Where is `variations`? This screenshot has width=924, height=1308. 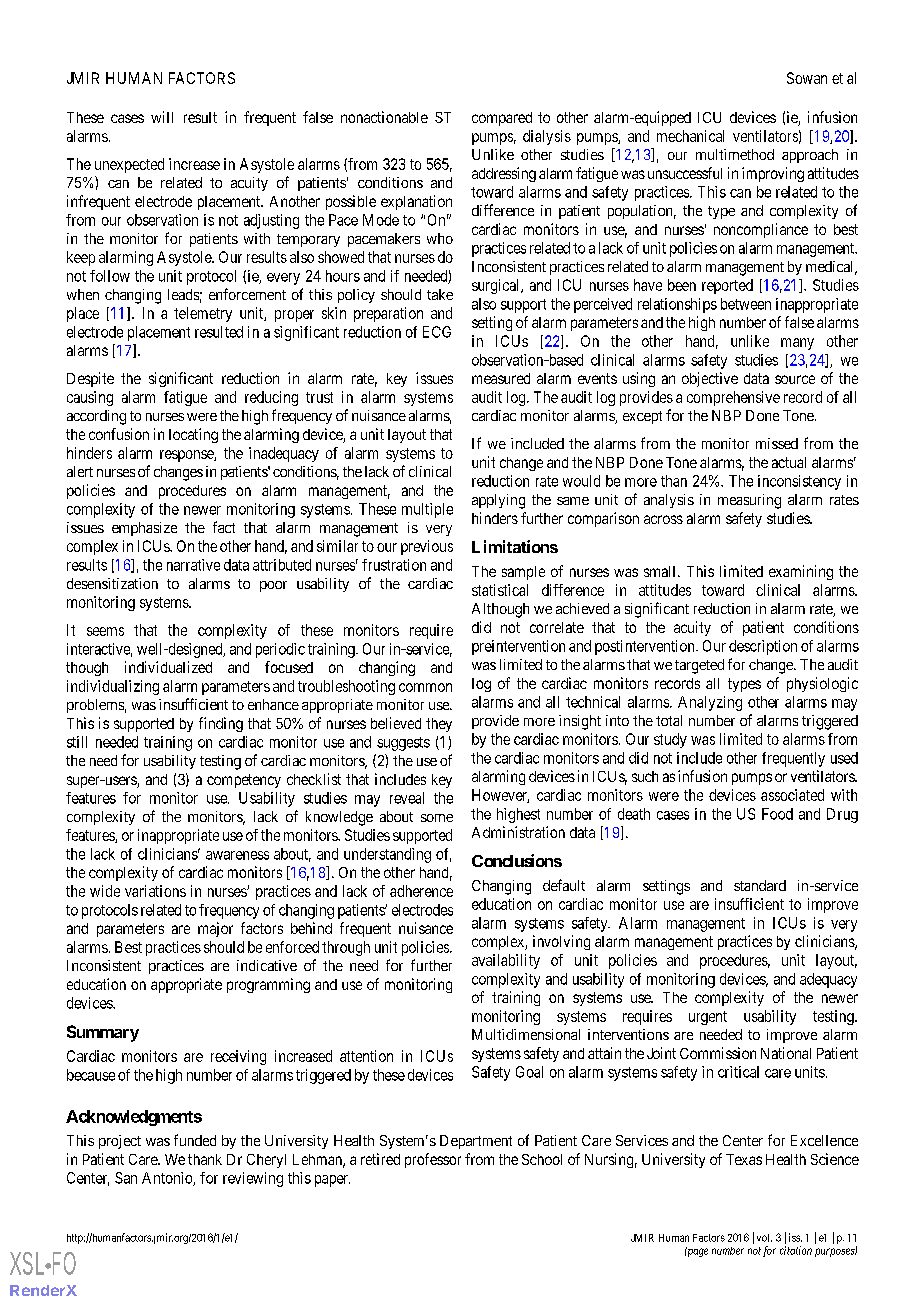 variations is located at coordinates (155, 891).
